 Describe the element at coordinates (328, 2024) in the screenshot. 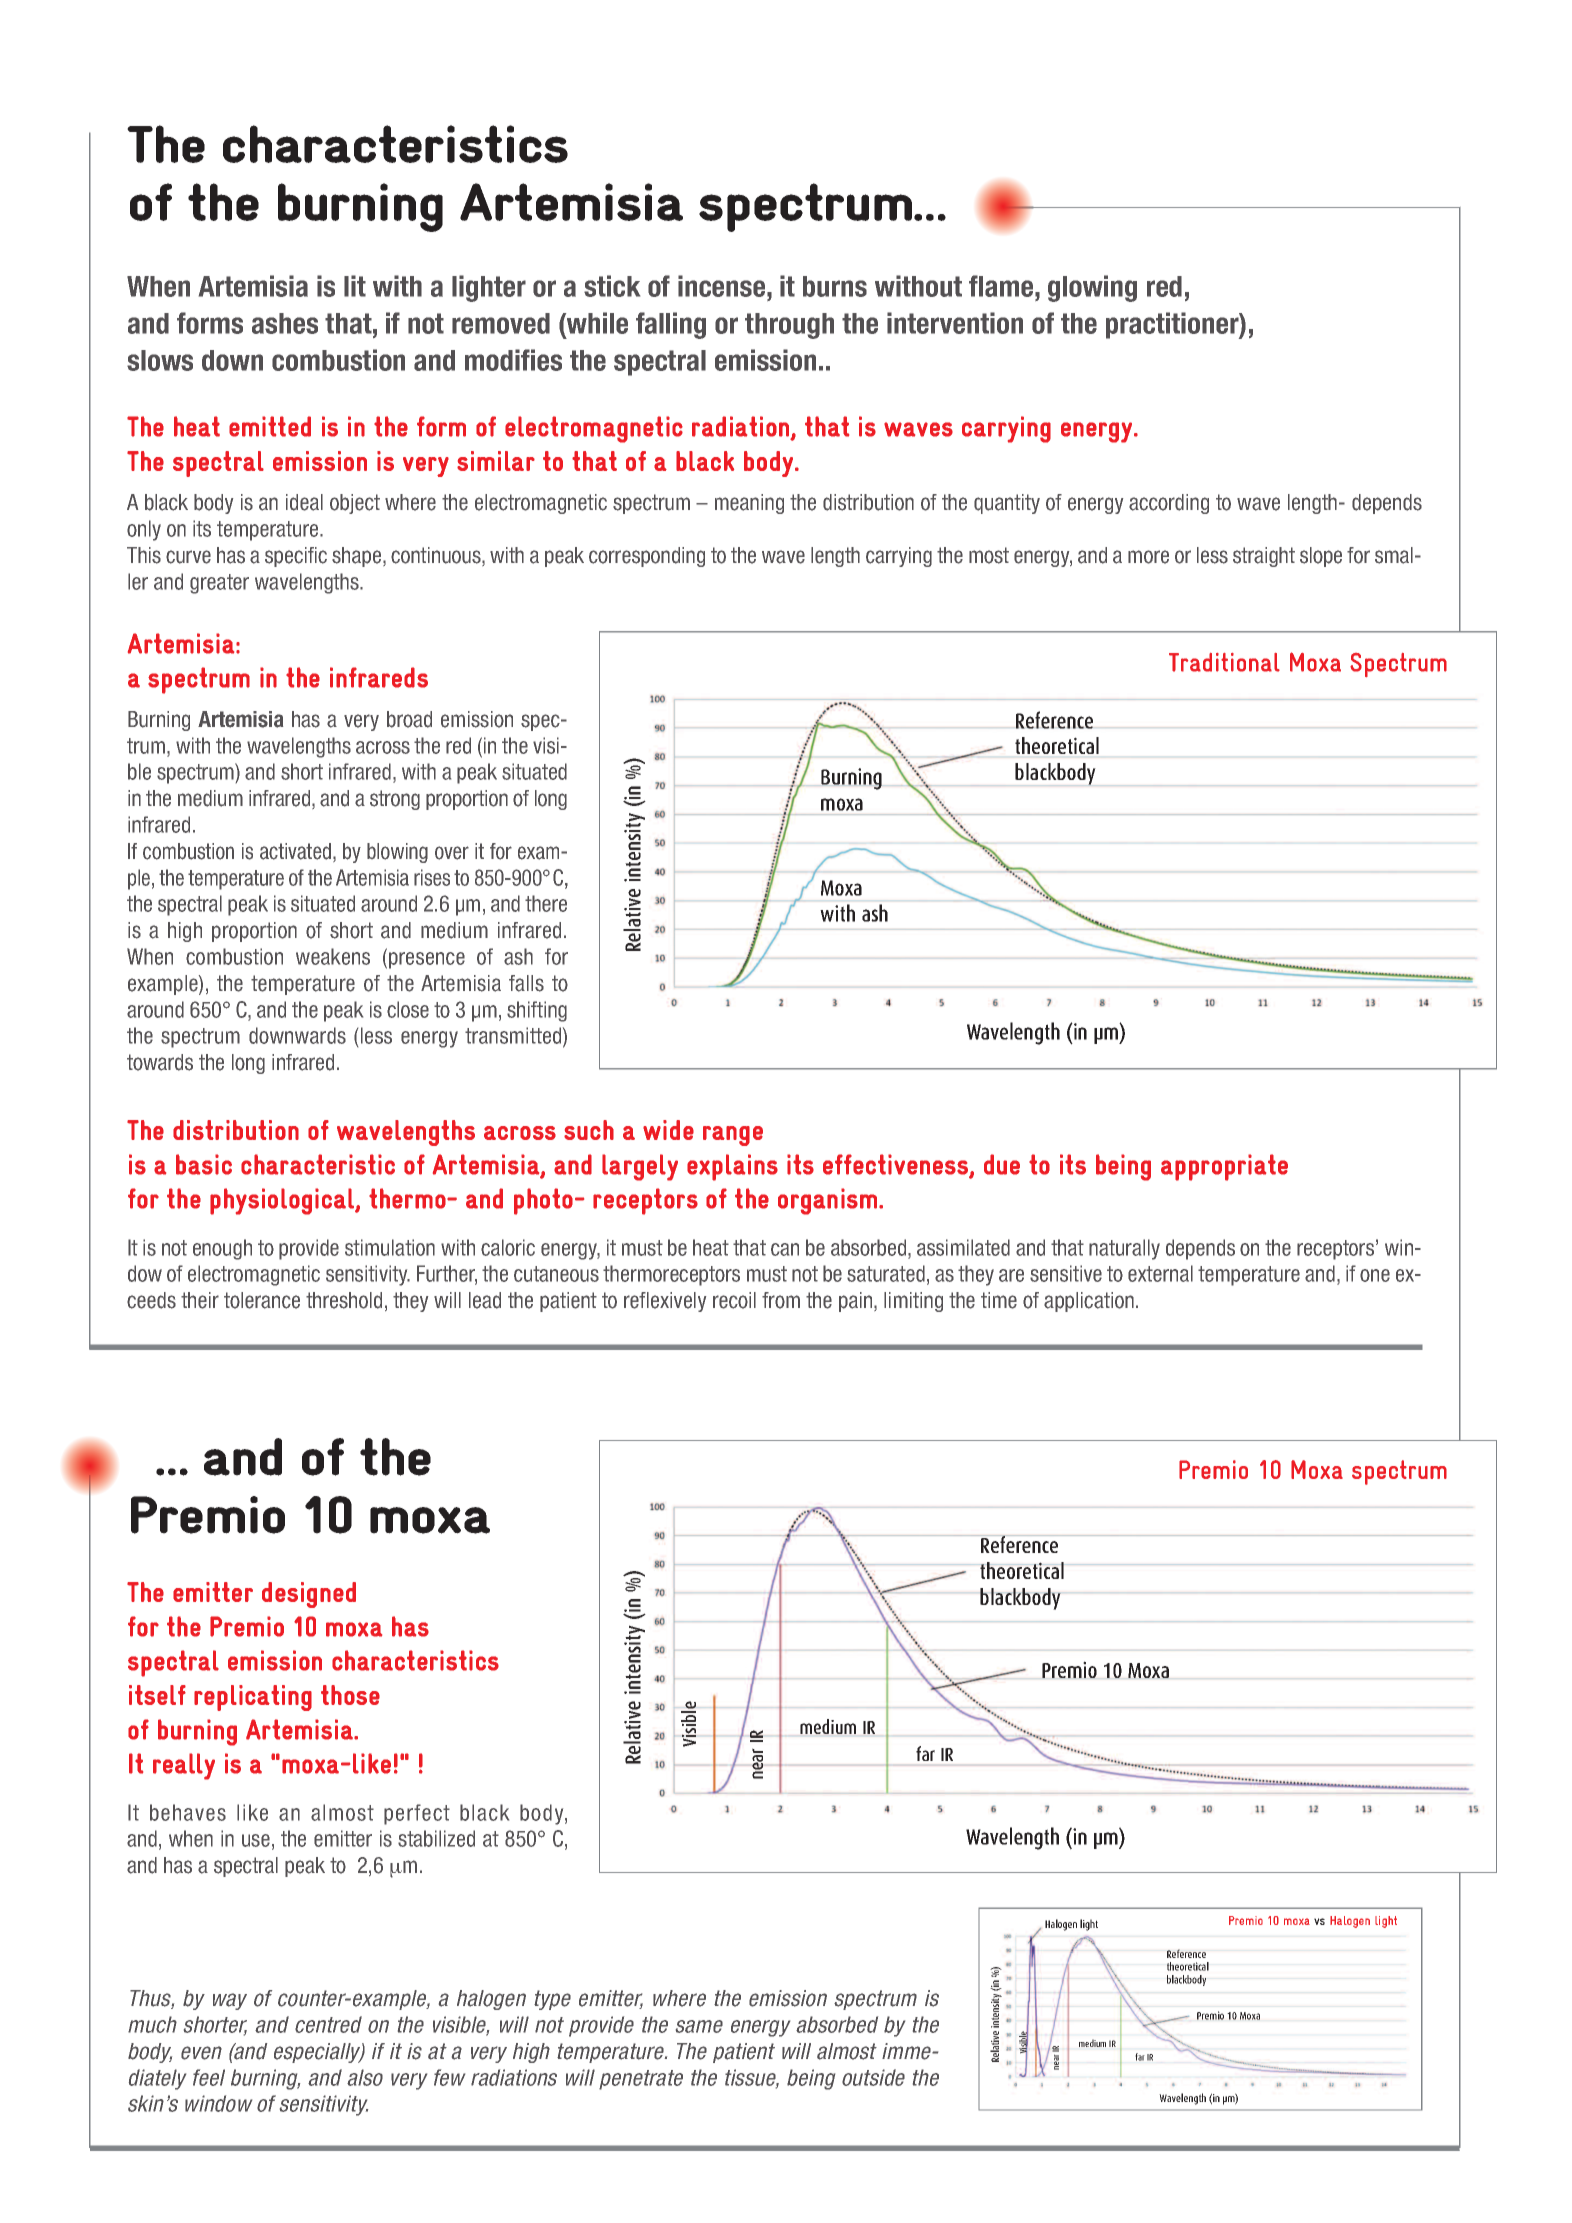

I see `centred` at that location.
